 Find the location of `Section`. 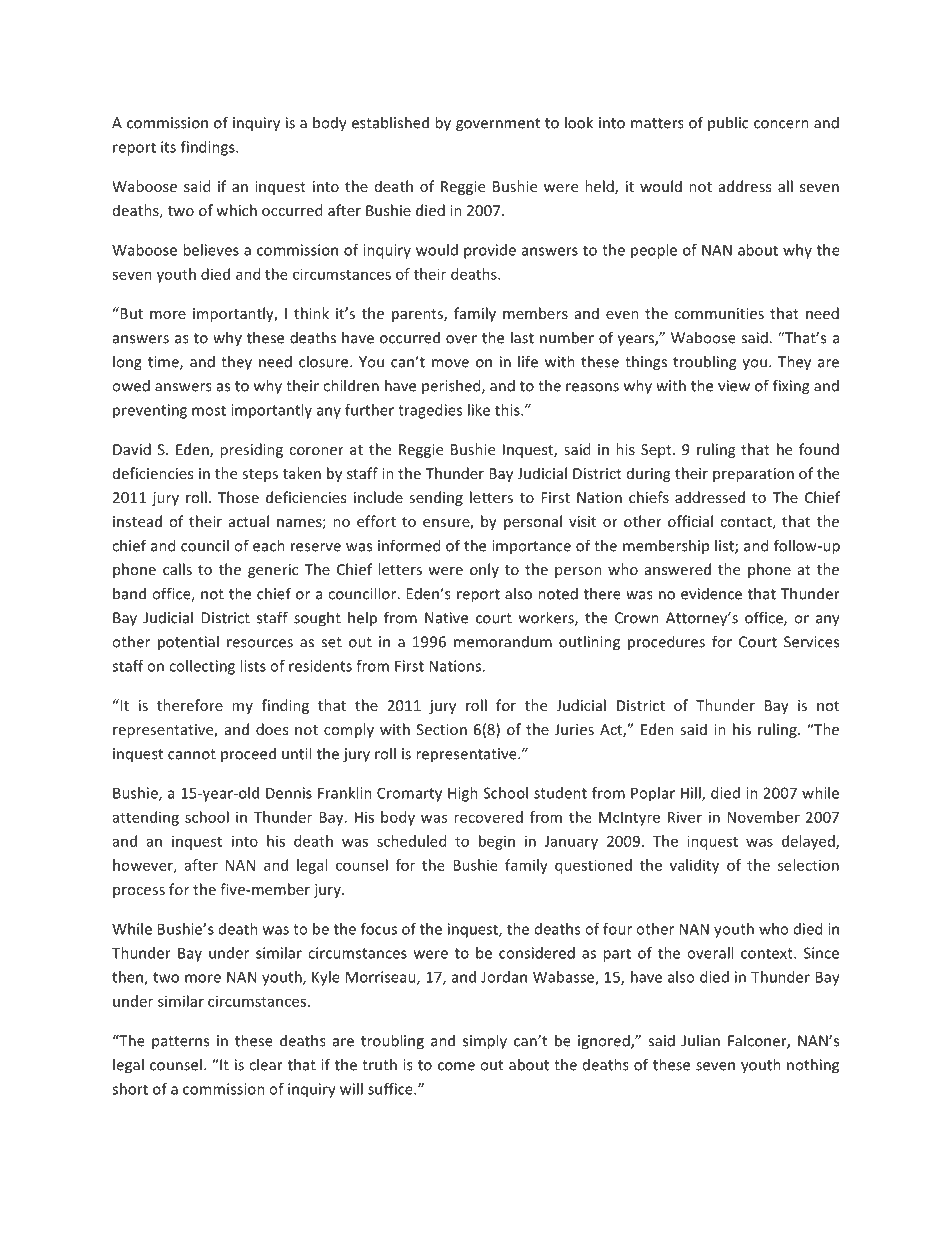

Section is located at coordinates (442, 729).
